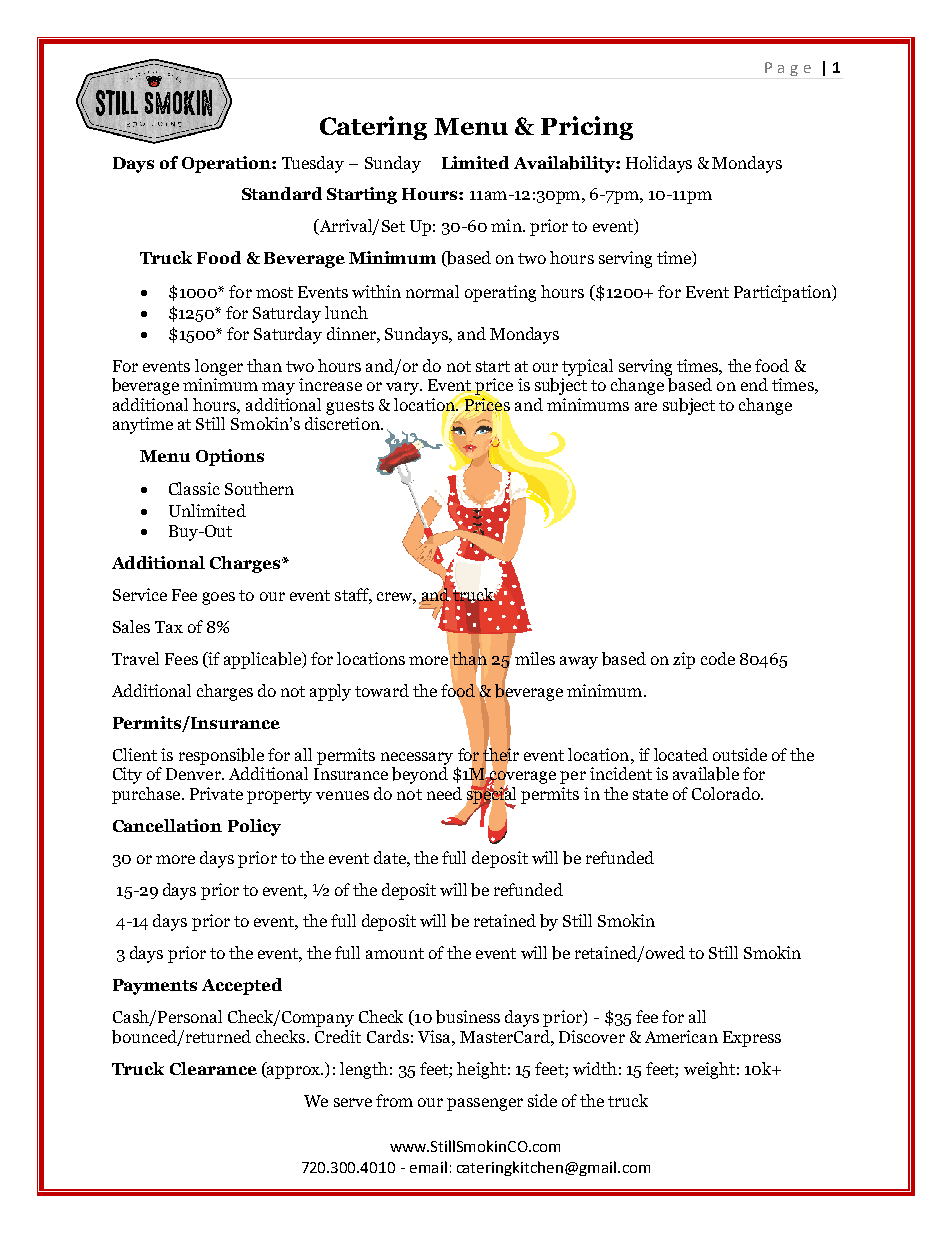 This screenshot has height=1233, width=952. Describe the element at coordinates (646, 406) in the screenshot. I see `are` at that location.
